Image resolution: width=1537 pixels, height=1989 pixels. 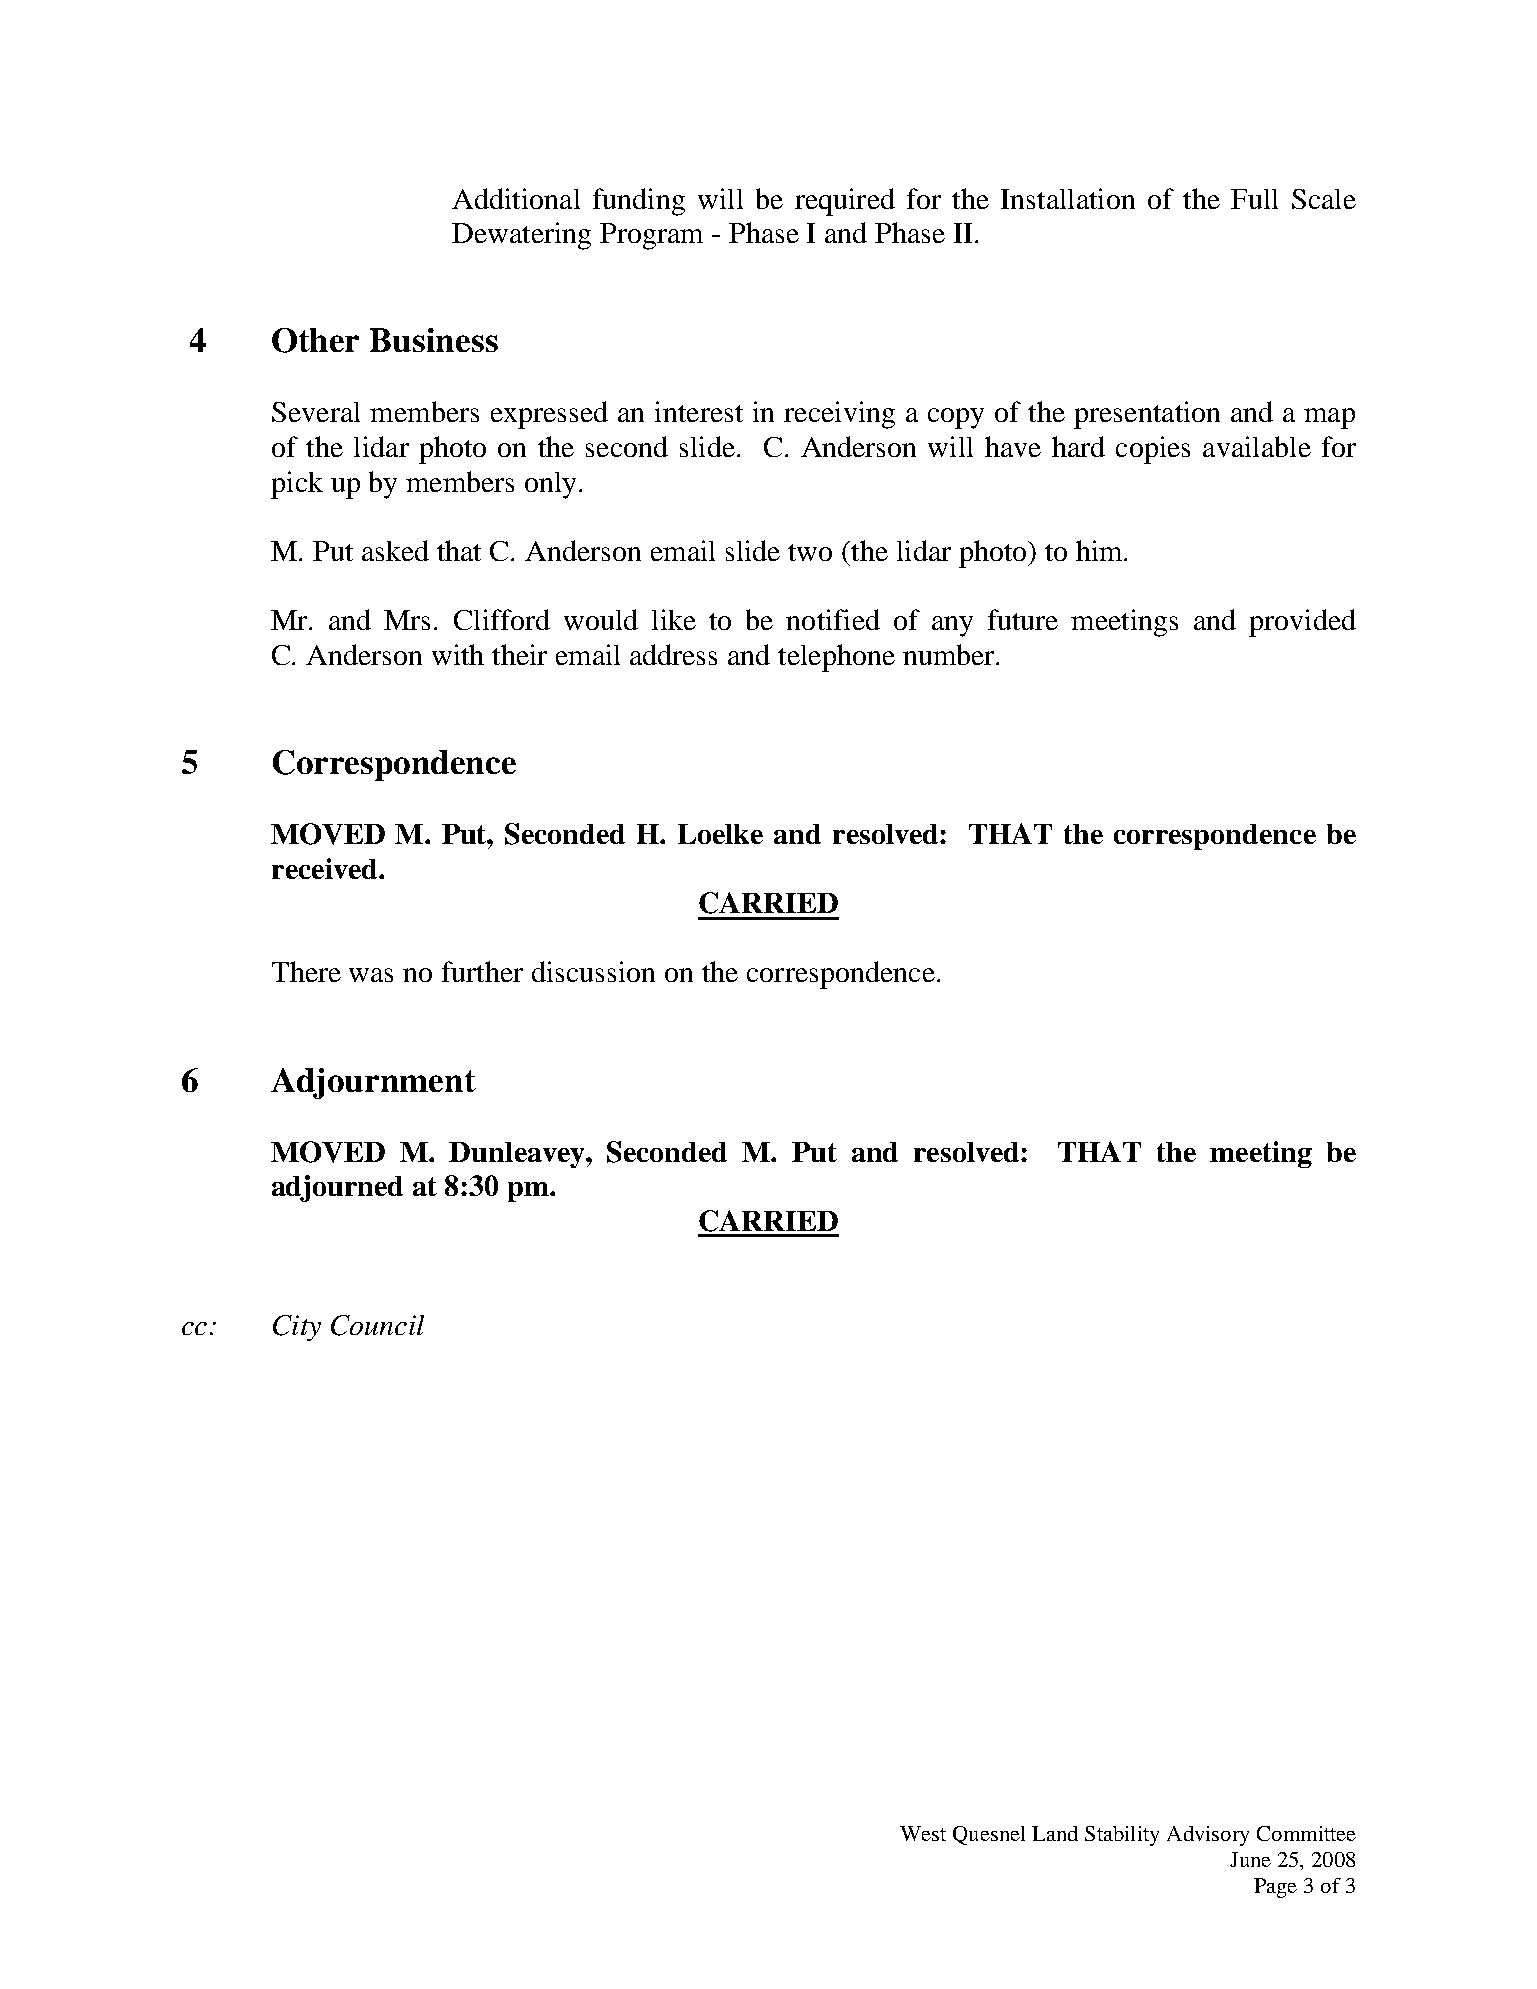 What do you see at coordinates (923, 1833) in the screenshot?
I see `West` at bounding box center [923, 1833].
